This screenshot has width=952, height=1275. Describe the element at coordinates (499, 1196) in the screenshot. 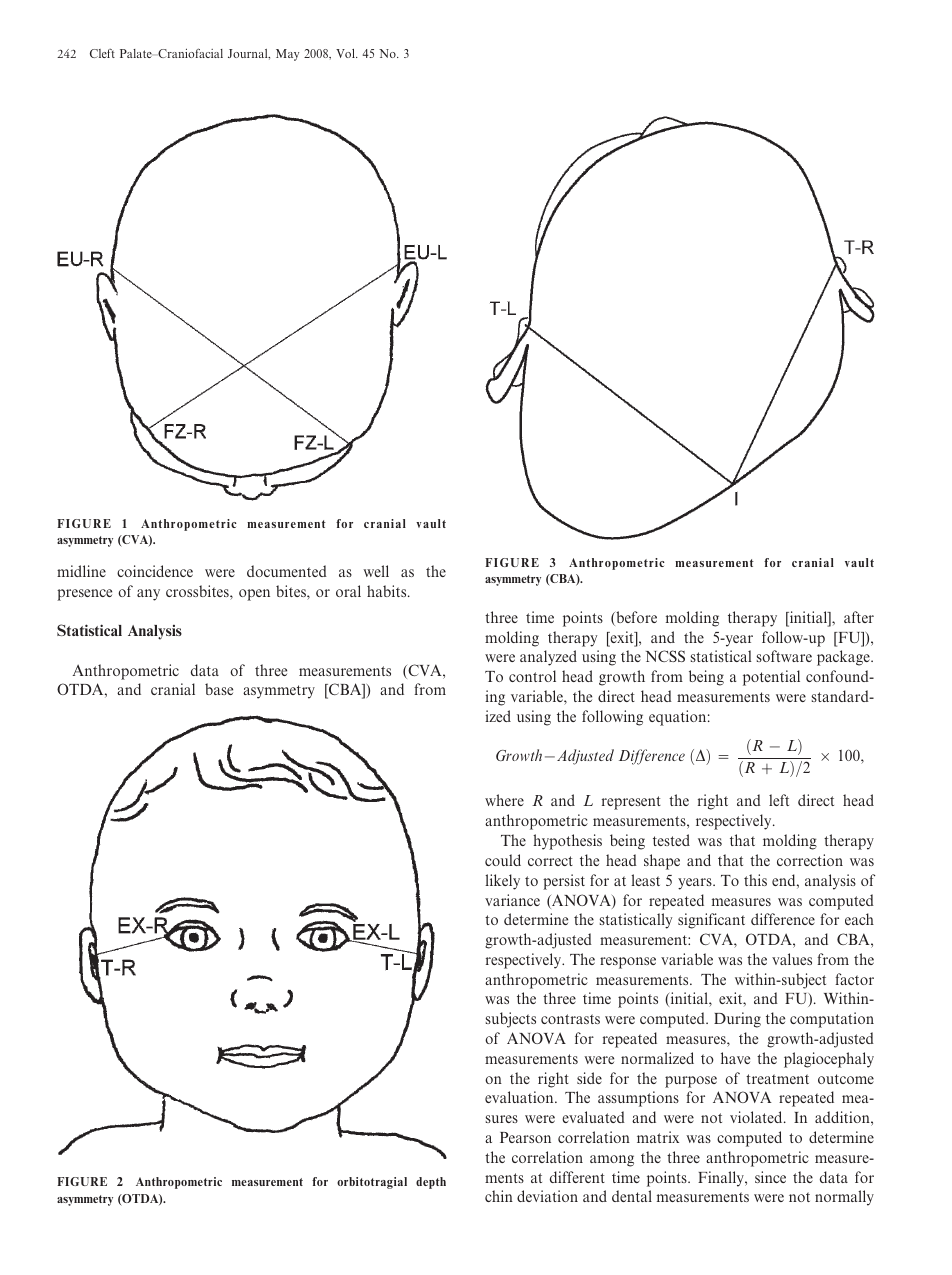

I see `chin` at that location.
